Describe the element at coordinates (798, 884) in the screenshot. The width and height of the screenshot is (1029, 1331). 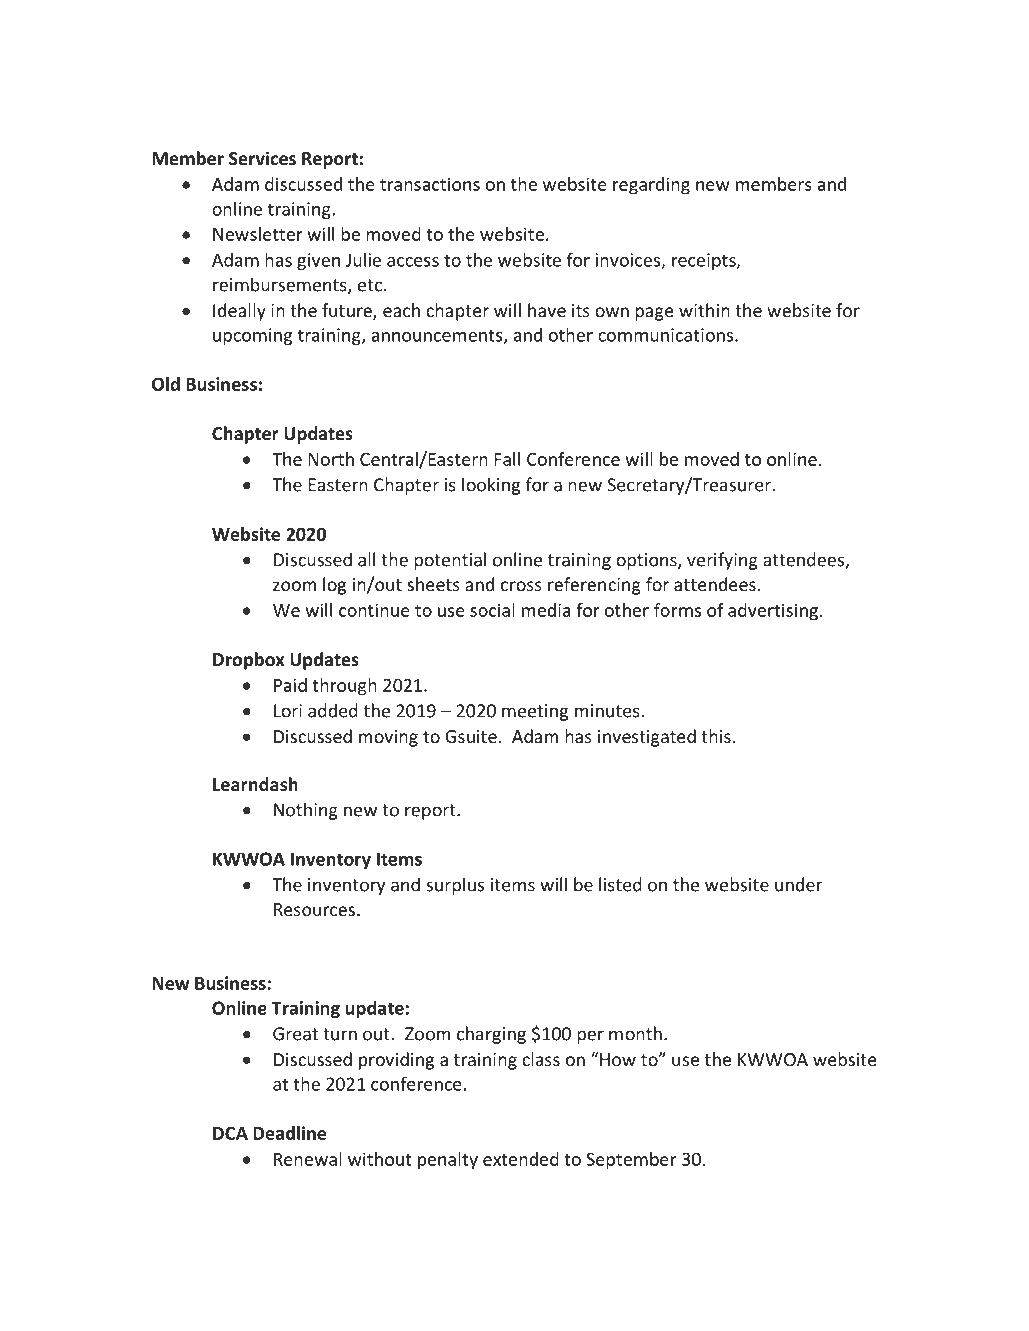
I see `under` at that location.
